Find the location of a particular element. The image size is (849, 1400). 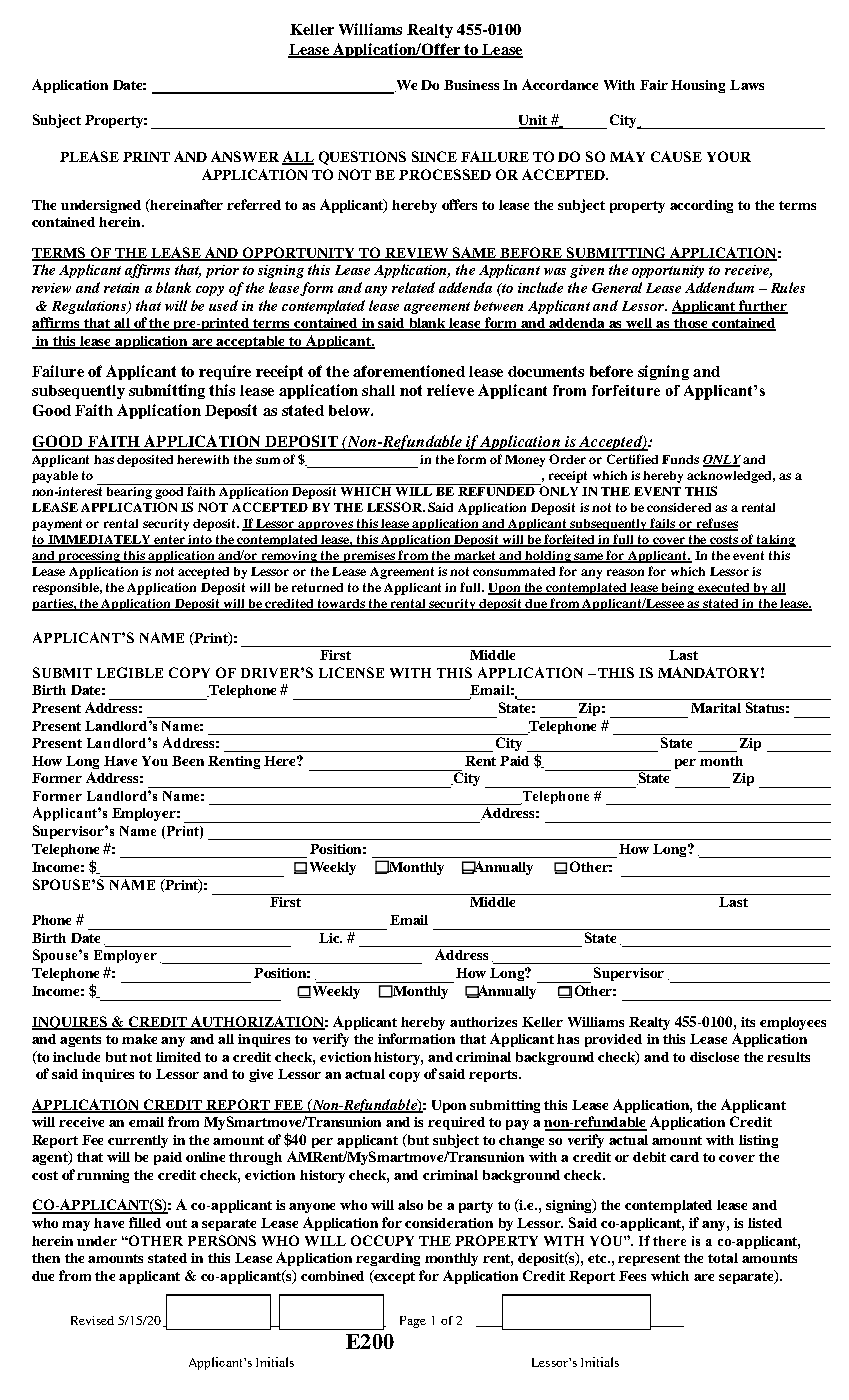

Revised is located at coordinates (92, 1320).
